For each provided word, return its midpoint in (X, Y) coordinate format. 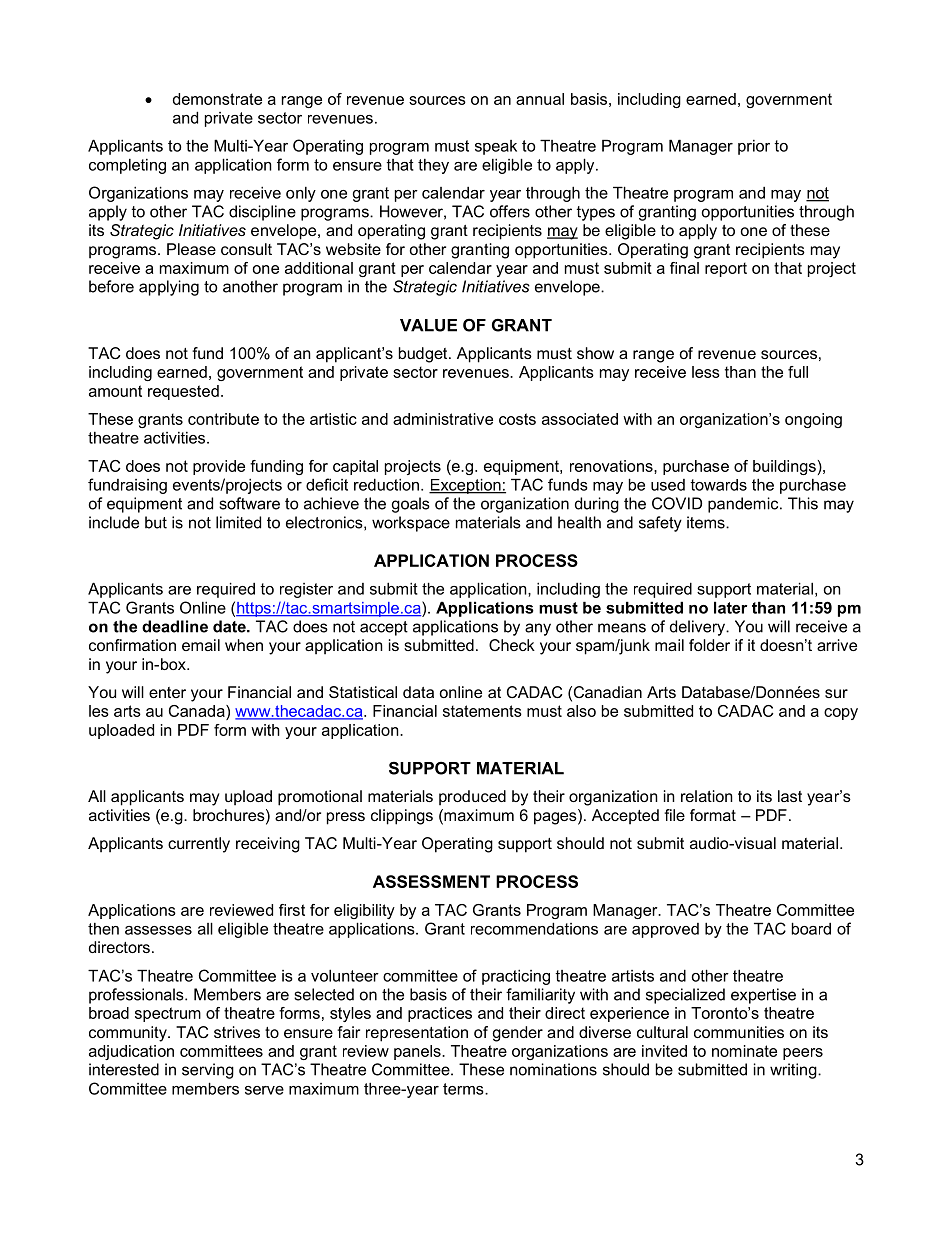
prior (754, 147)
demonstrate (217, 99)
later (730, 607)
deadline (175, 626)
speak (496, 147)
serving (208, 1071)
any (538, 629)
